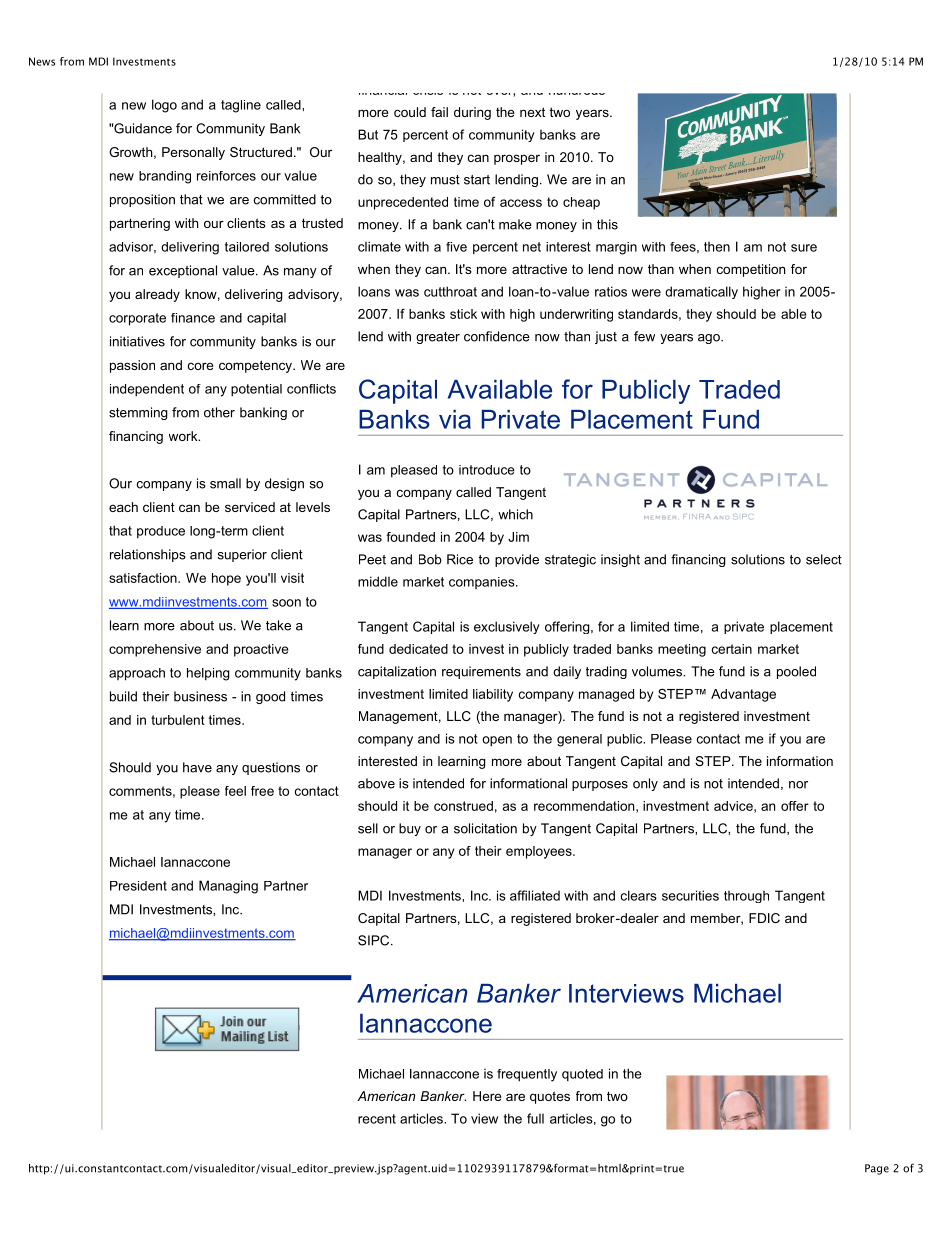 The width and height of the page is (952, 1233). What do you see at coordinates (507, 627) in the page?
I see `exclusively` at bounding box center [507, 627].
